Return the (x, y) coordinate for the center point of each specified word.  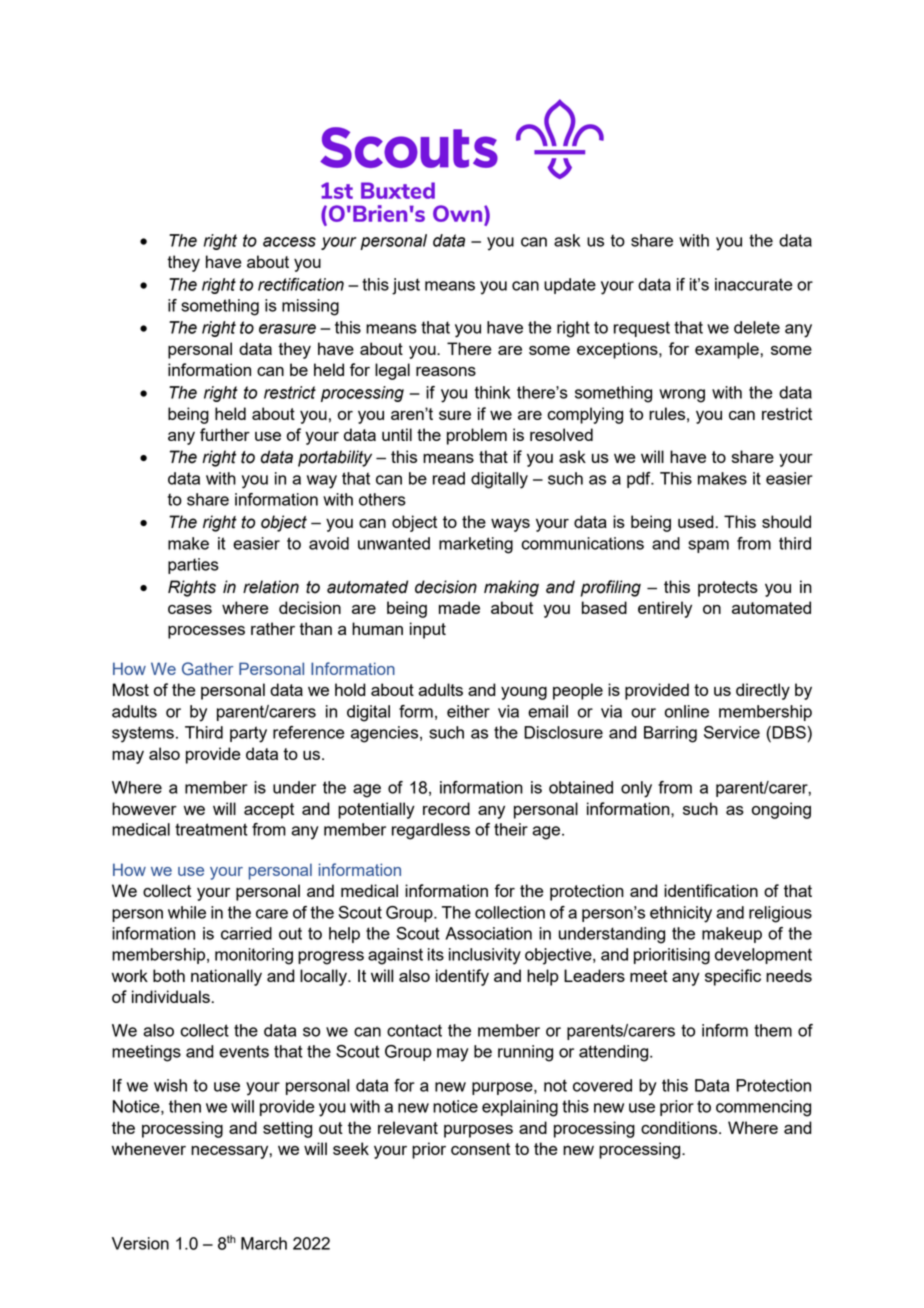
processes (206, 632)
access (289, 242)
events (244, 1051)
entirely (665, 609)
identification (711, 890)
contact (414, 1030)
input (428, 630)
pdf (640, 480)
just (406, 286)
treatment (211, 829)
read (449, 478)
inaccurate (754, 284)
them (773, 1030)
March (264, 1243)
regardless (431, 831)
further (225, 434)
